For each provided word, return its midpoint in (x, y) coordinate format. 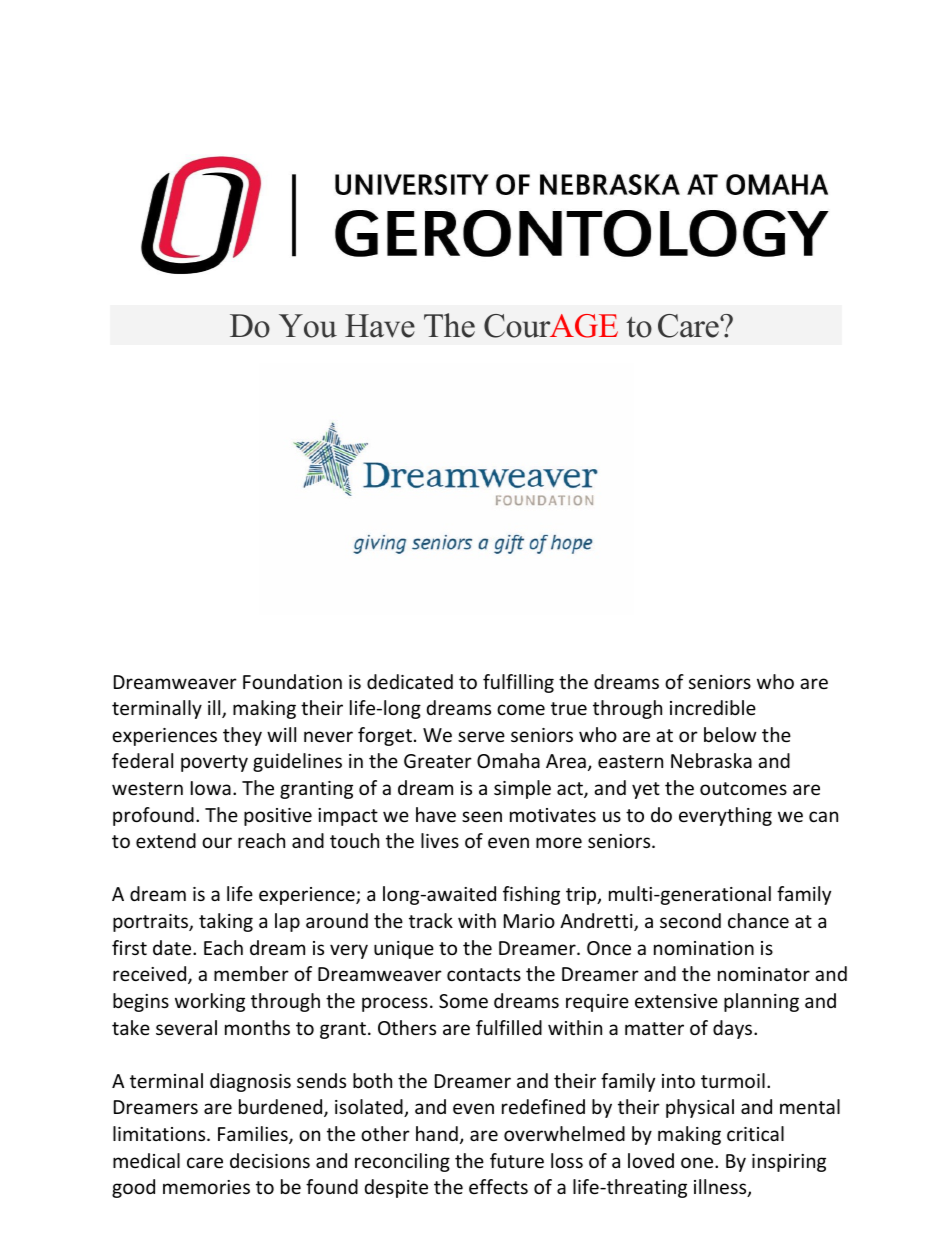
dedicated (410, 681)
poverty (214, 763)
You (308, 326)
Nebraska (711, 760)
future (517, 1160)
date (173, 947)
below (730, 734)
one (698, 1162)
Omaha (508, 760)
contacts (484, 974)
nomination (704, 948)
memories (206, 1187)
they (242, 736)
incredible (713, 707)
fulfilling (518, 683)
